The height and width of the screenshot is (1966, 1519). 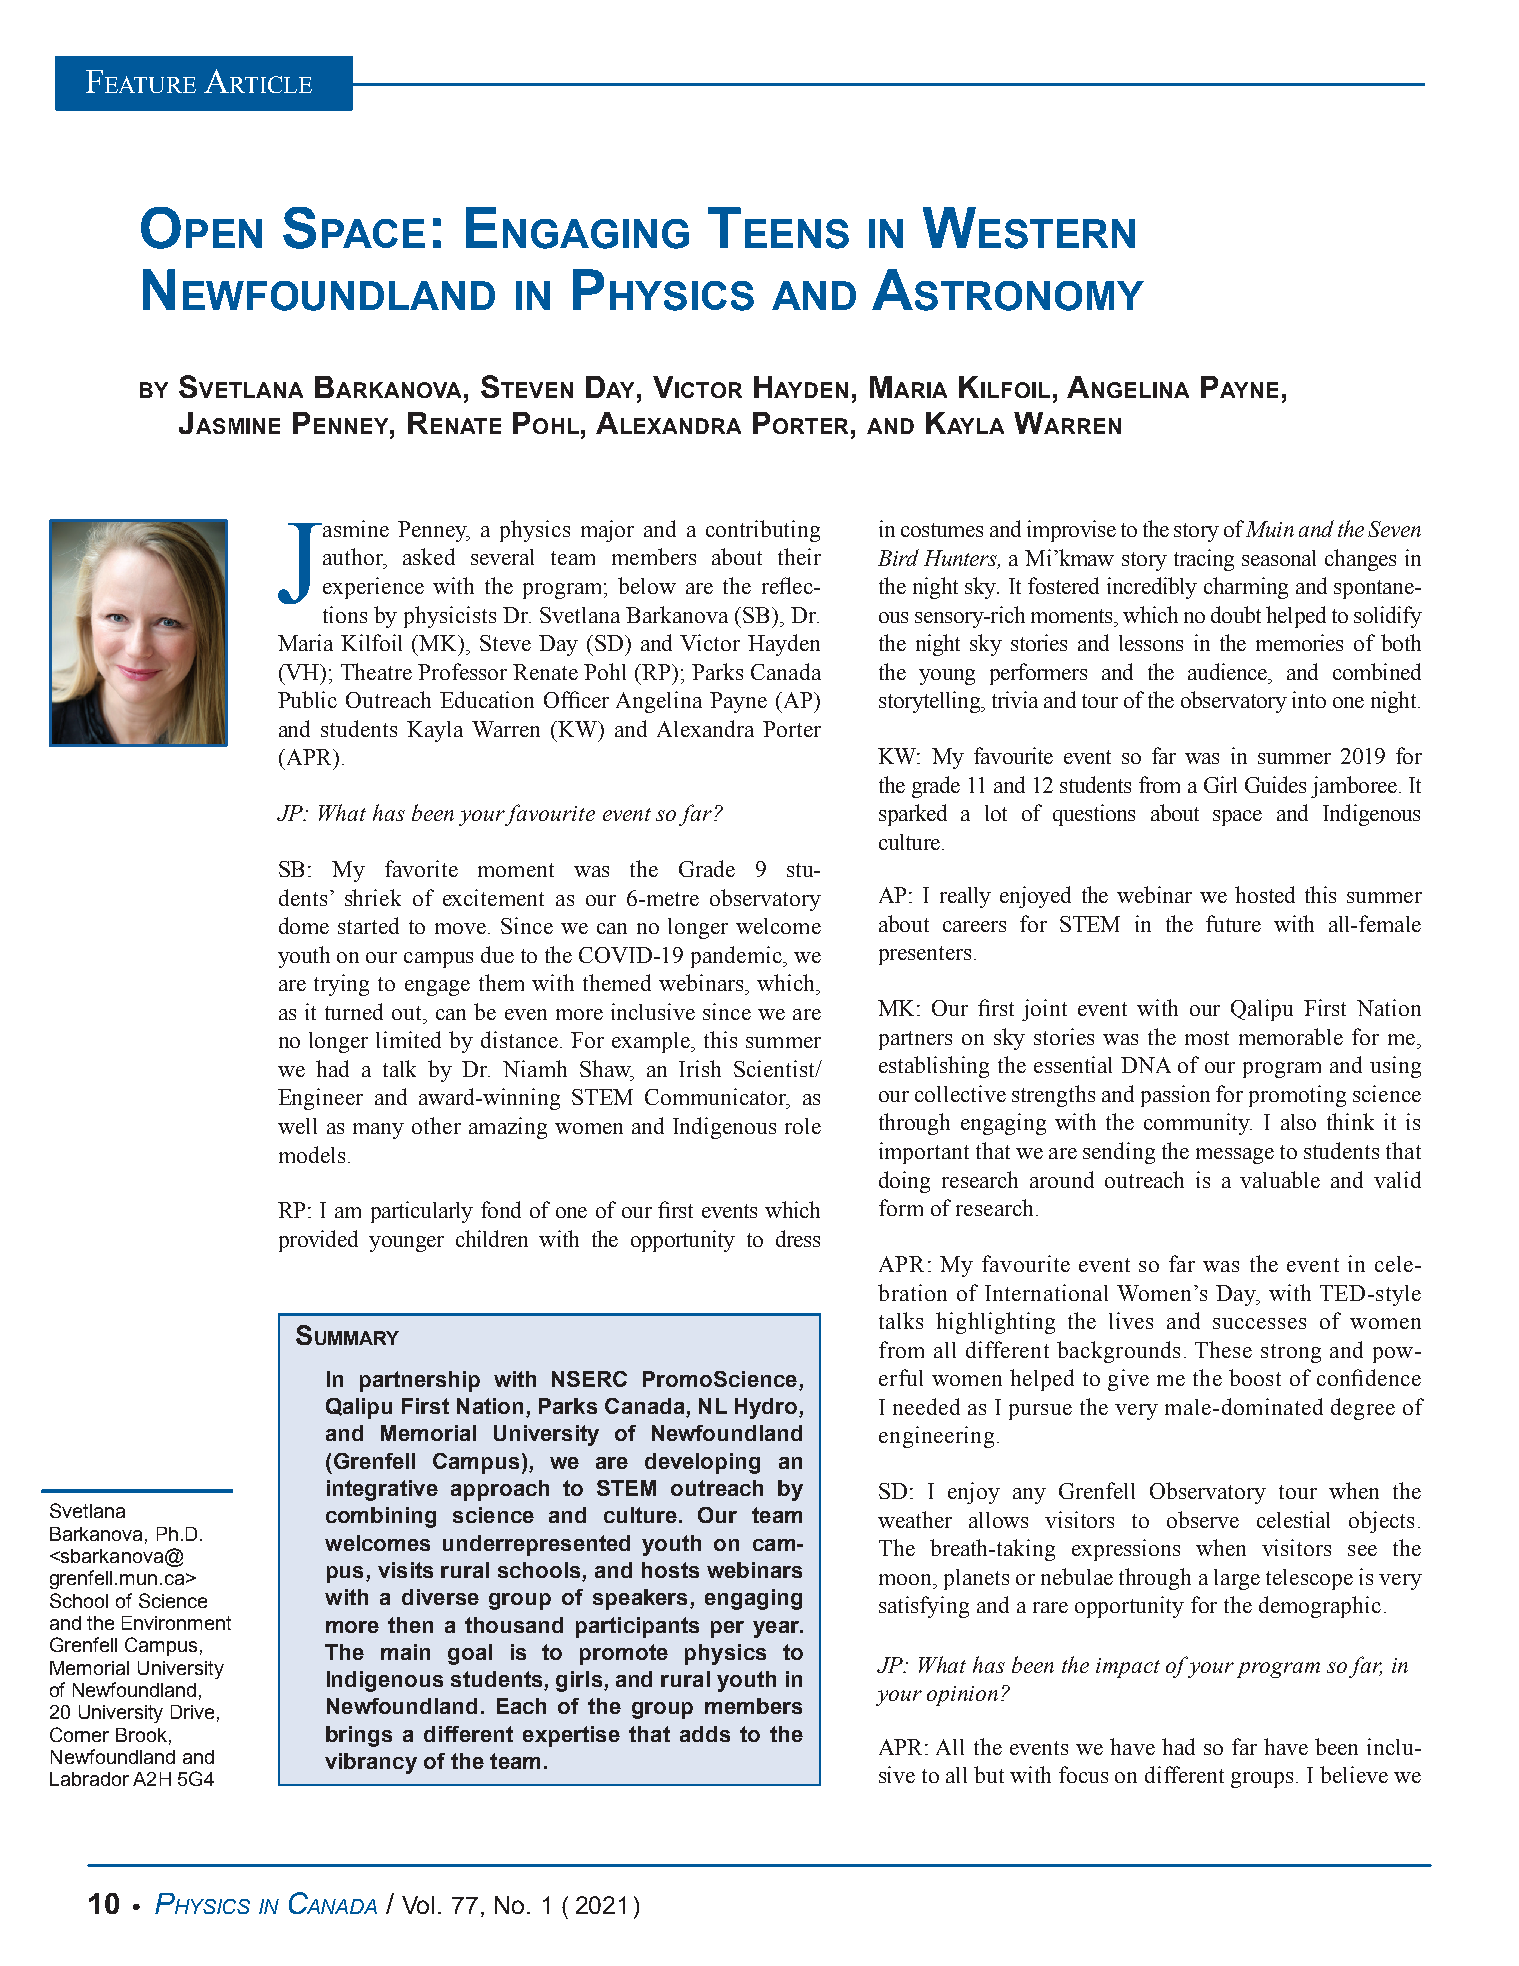 What do you see at coordinates (354, 556) in the screenshot?
I see `author` at bounding box center [354, 556].
